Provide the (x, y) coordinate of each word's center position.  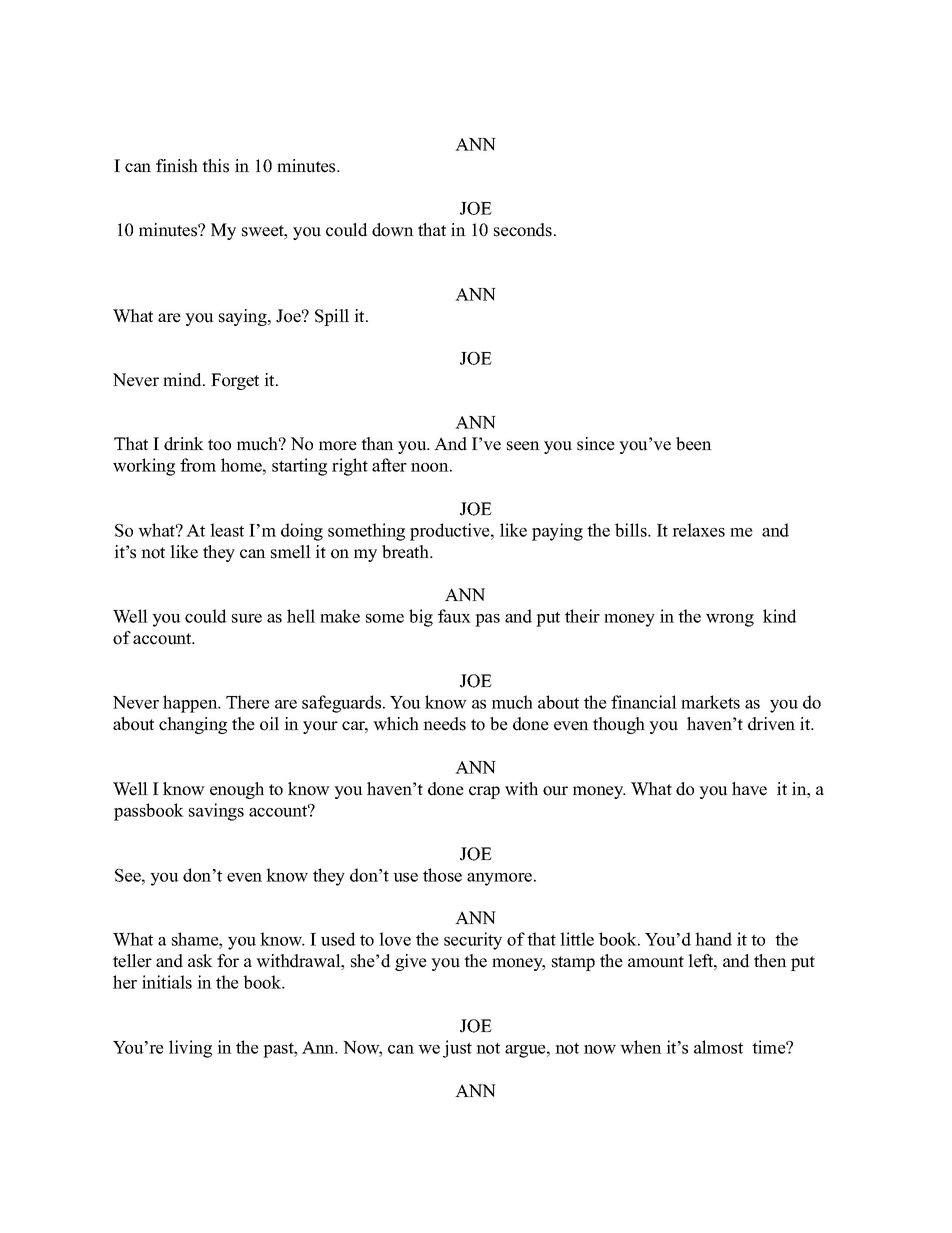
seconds (523, 230)
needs (444, 724)
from (198, 465)
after (389, 465)
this (215, 166)
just (457, 1049)
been (694, 444)
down (393, 230)
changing (193, 725)
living (190, 1049)
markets (710, 702)
